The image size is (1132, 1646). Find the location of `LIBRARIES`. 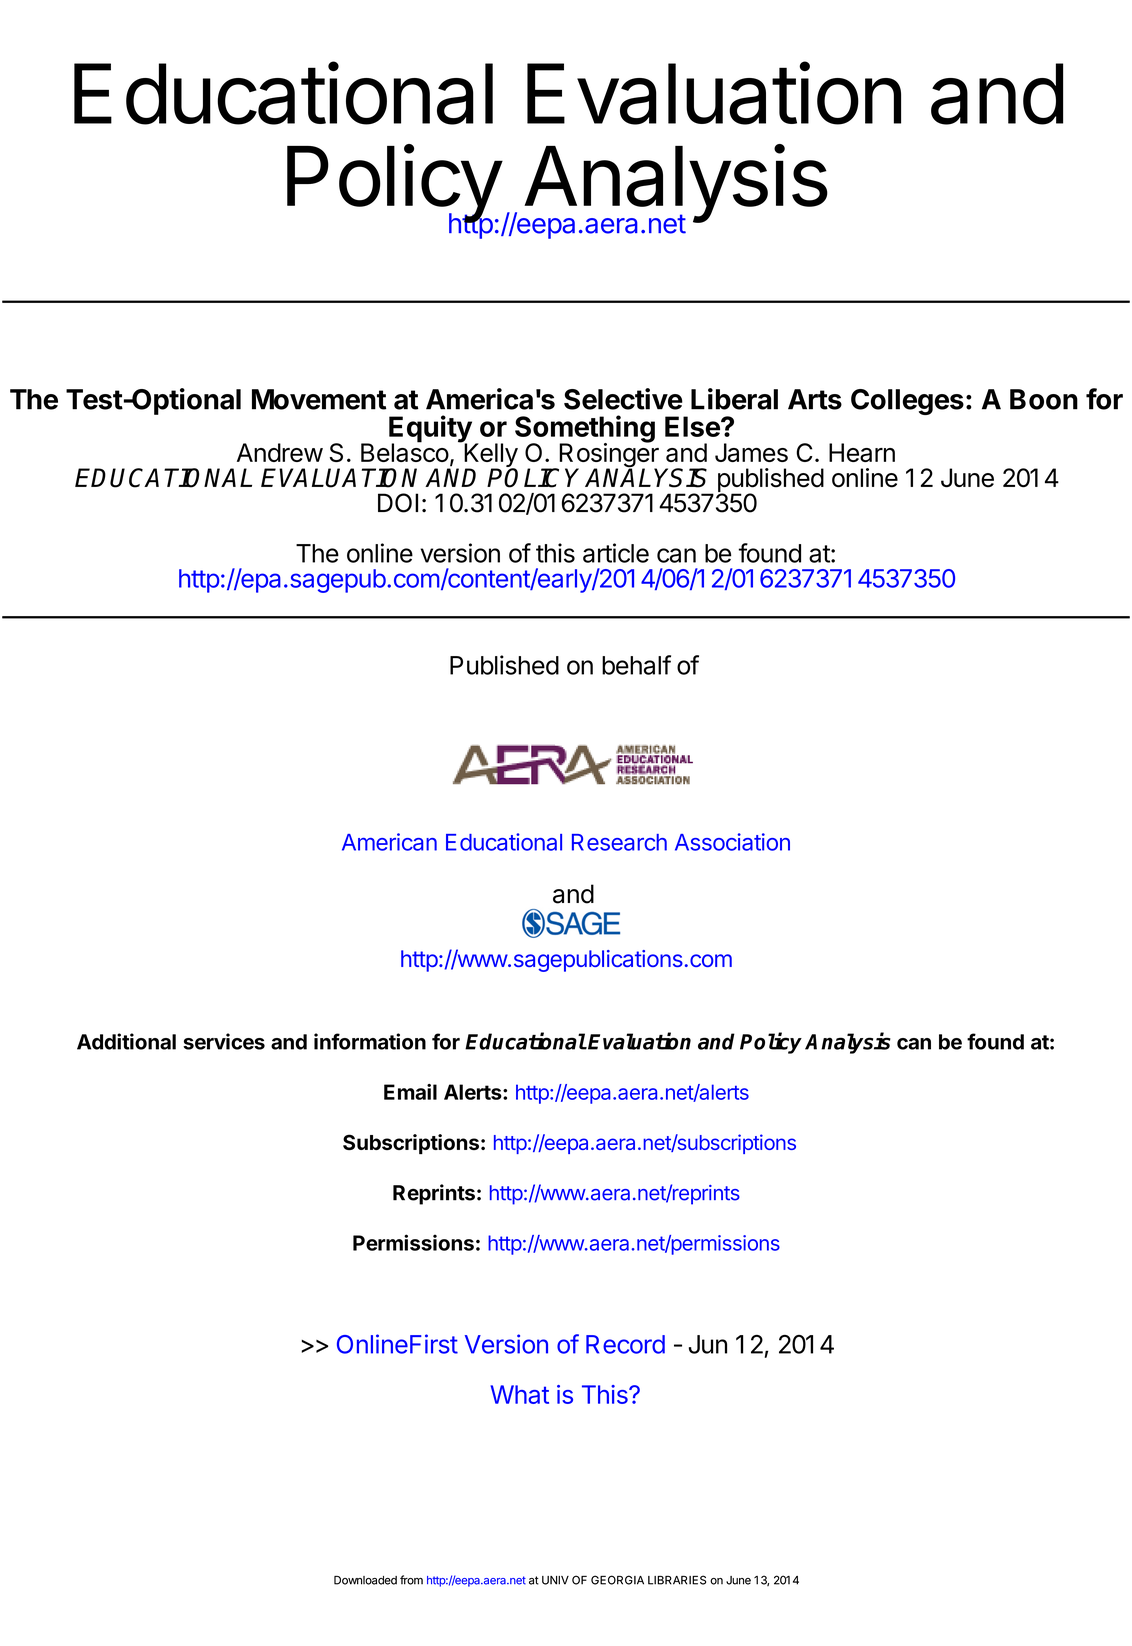

LIBRARIES is located at coordinates (677, 1580).
